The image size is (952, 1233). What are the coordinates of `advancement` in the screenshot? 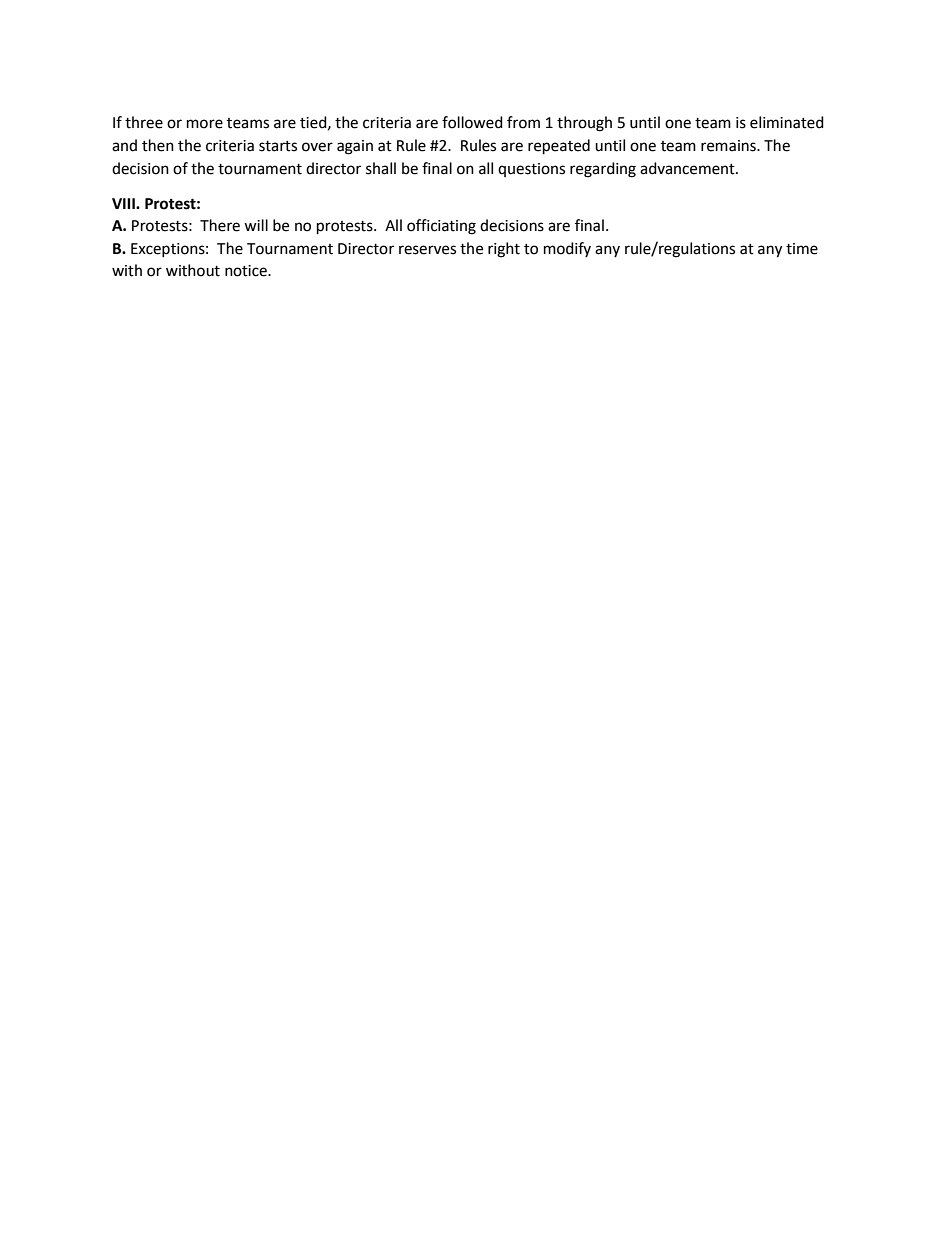 It's located at (688, 168).
